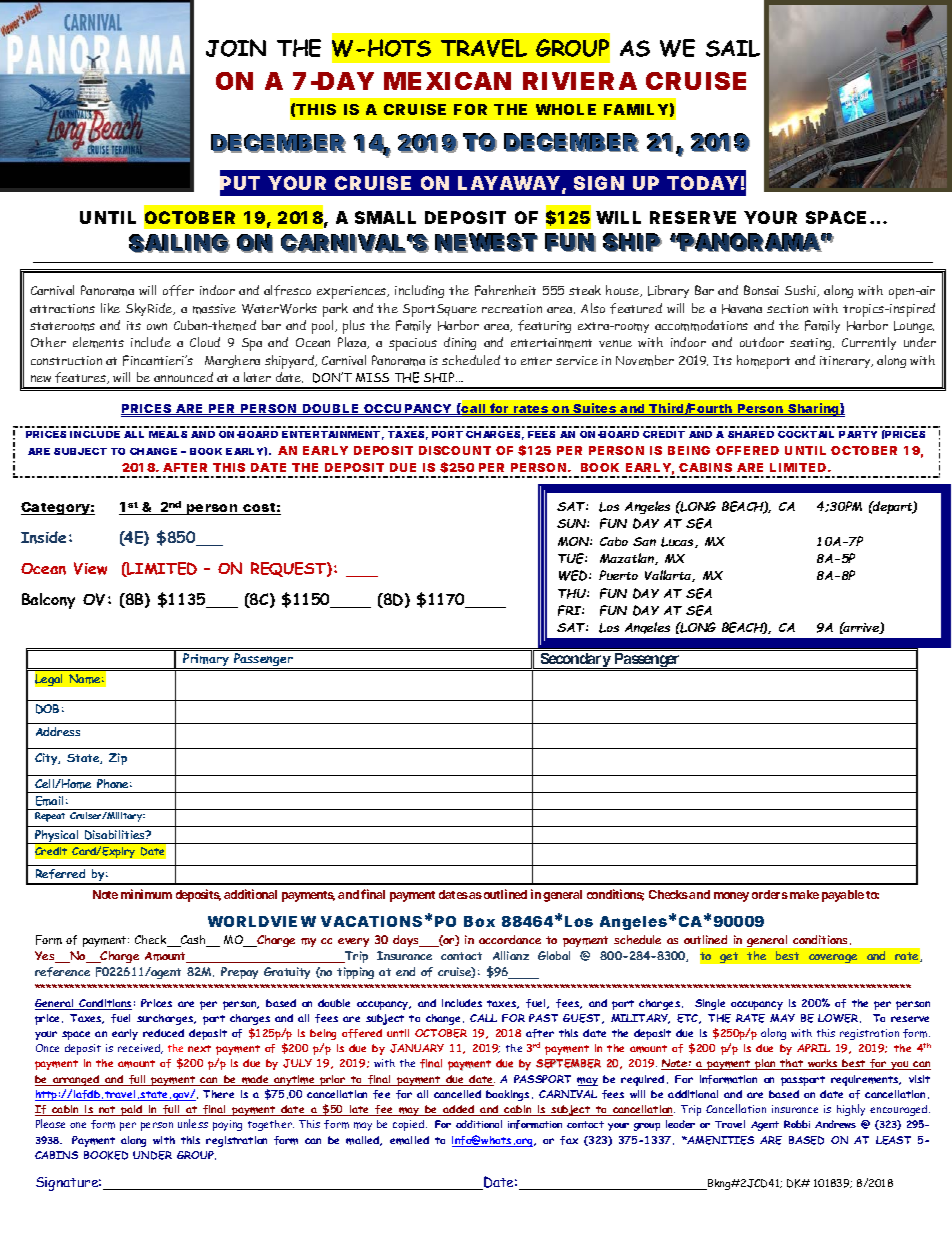  Describe the element at coordinates (566, 109) in the document. I see `WHOLE` at that location.
